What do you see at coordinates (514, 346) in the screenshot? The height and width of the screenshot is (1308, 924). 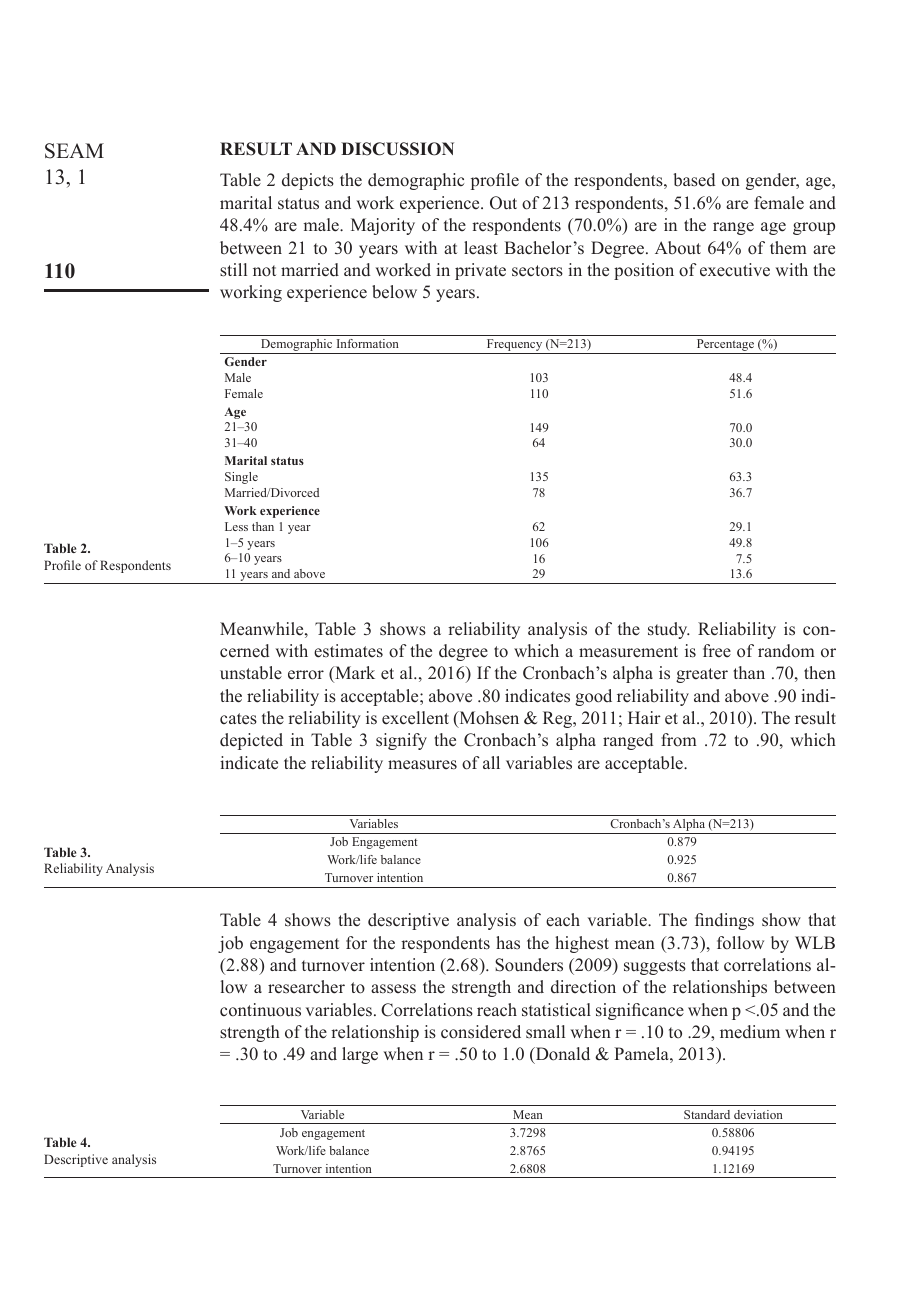 I see `Frequency` at bounding box center [514, 346].
